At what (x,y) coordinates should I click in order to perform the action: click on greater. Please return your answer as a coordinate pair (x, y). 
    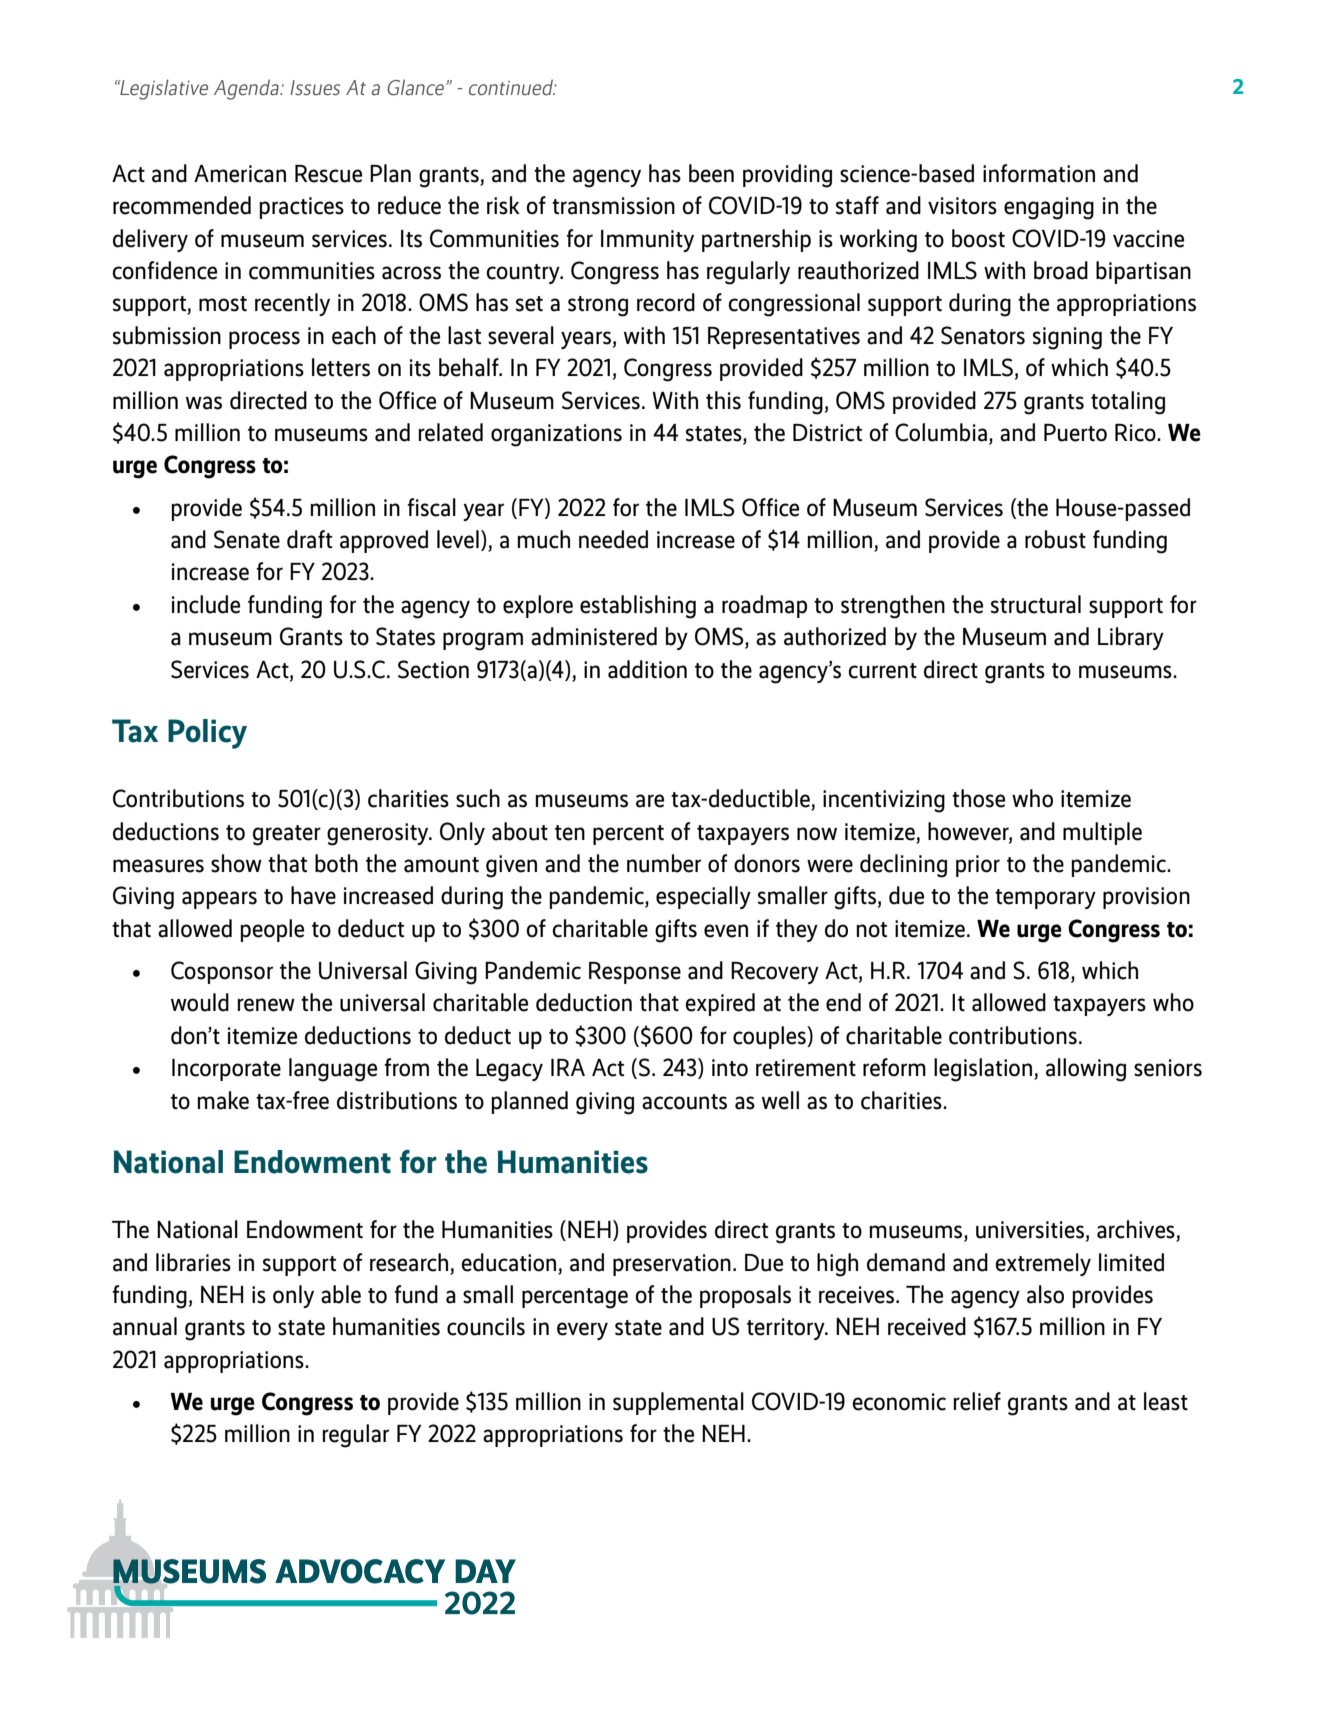
    Looking at the image, I should click on (287, 835).
